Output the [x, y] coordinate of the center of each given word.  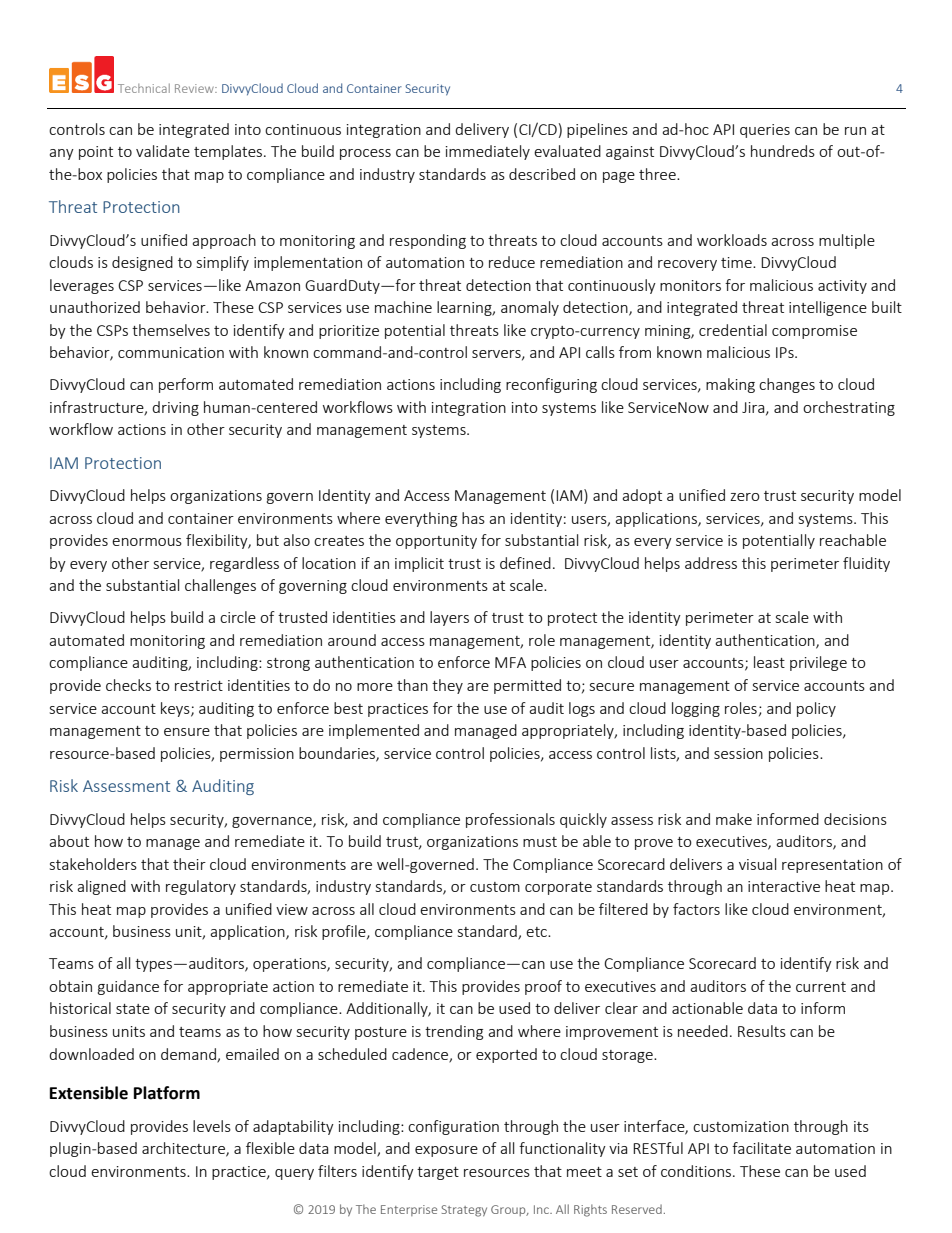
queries [765, 131]
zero [745, 497]
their [189, 864]
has [473, 518]
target [438, 1173]
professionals [510, 820]
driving [175, 408]
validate [163, 151]
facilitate [761, 1148]
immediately [488, 152]
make [734, 819]
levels [212, 1126]
